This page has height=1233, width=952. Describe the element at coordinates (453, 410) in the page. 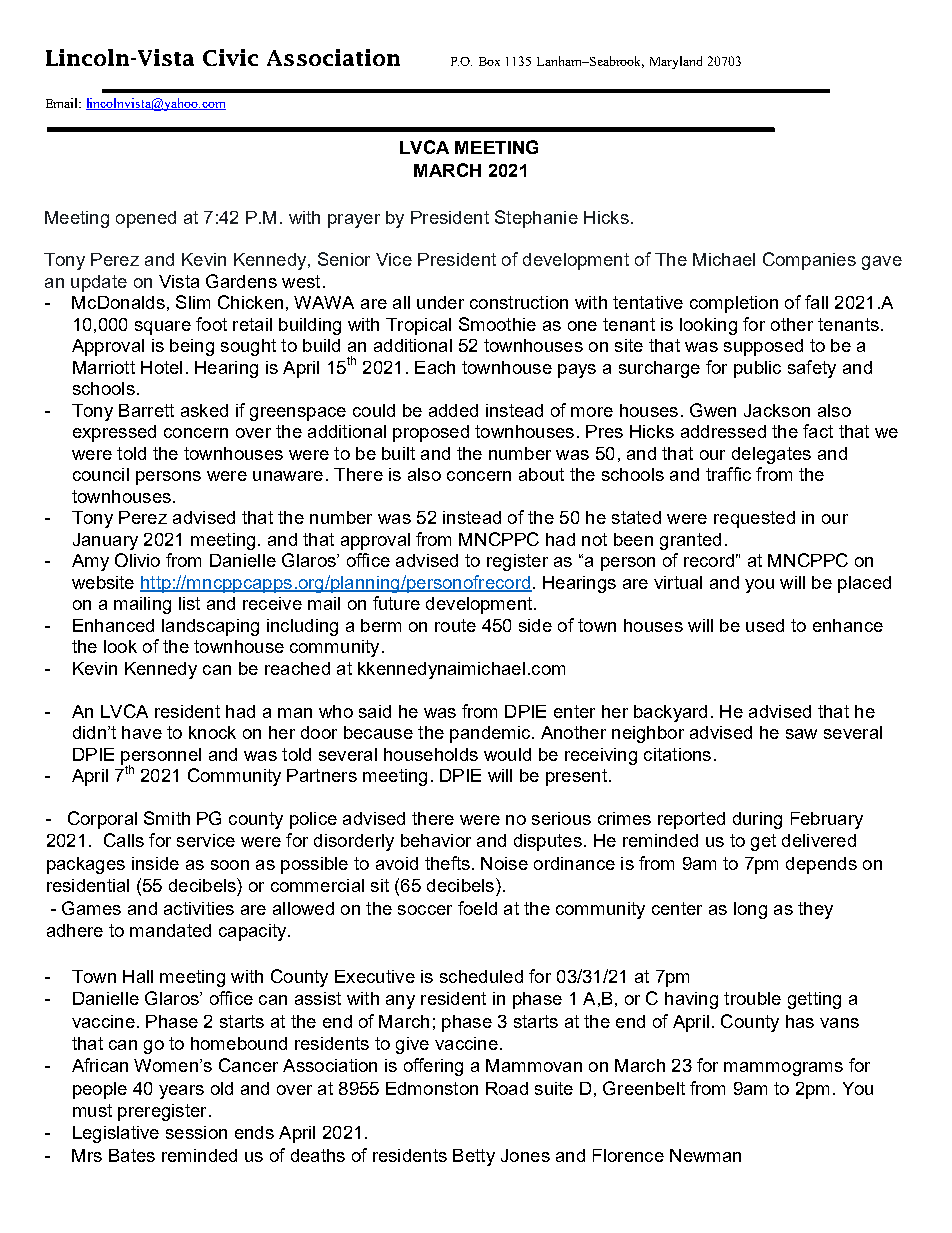

I see `added` at that location.
